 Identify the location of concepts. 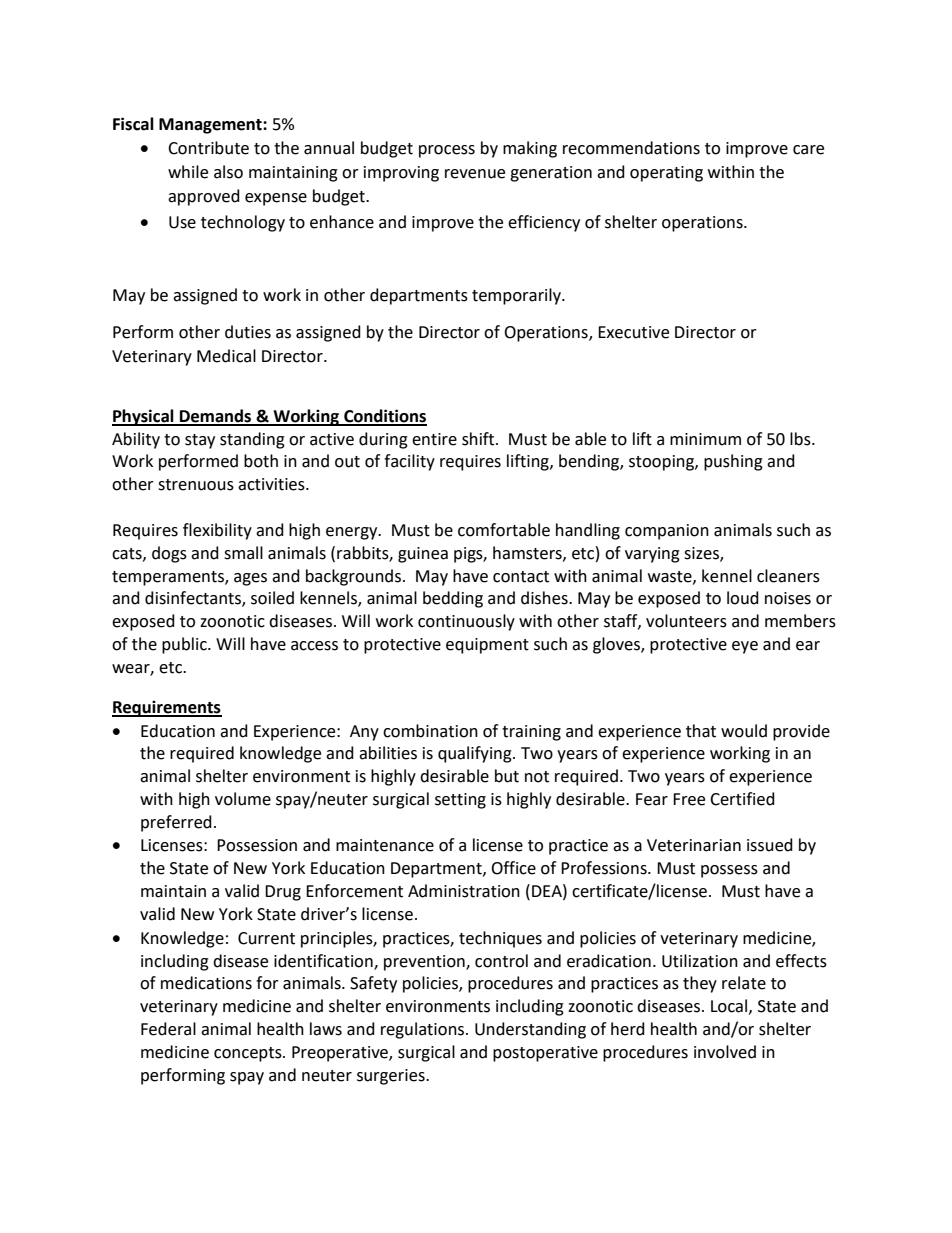
(249, 1054).
